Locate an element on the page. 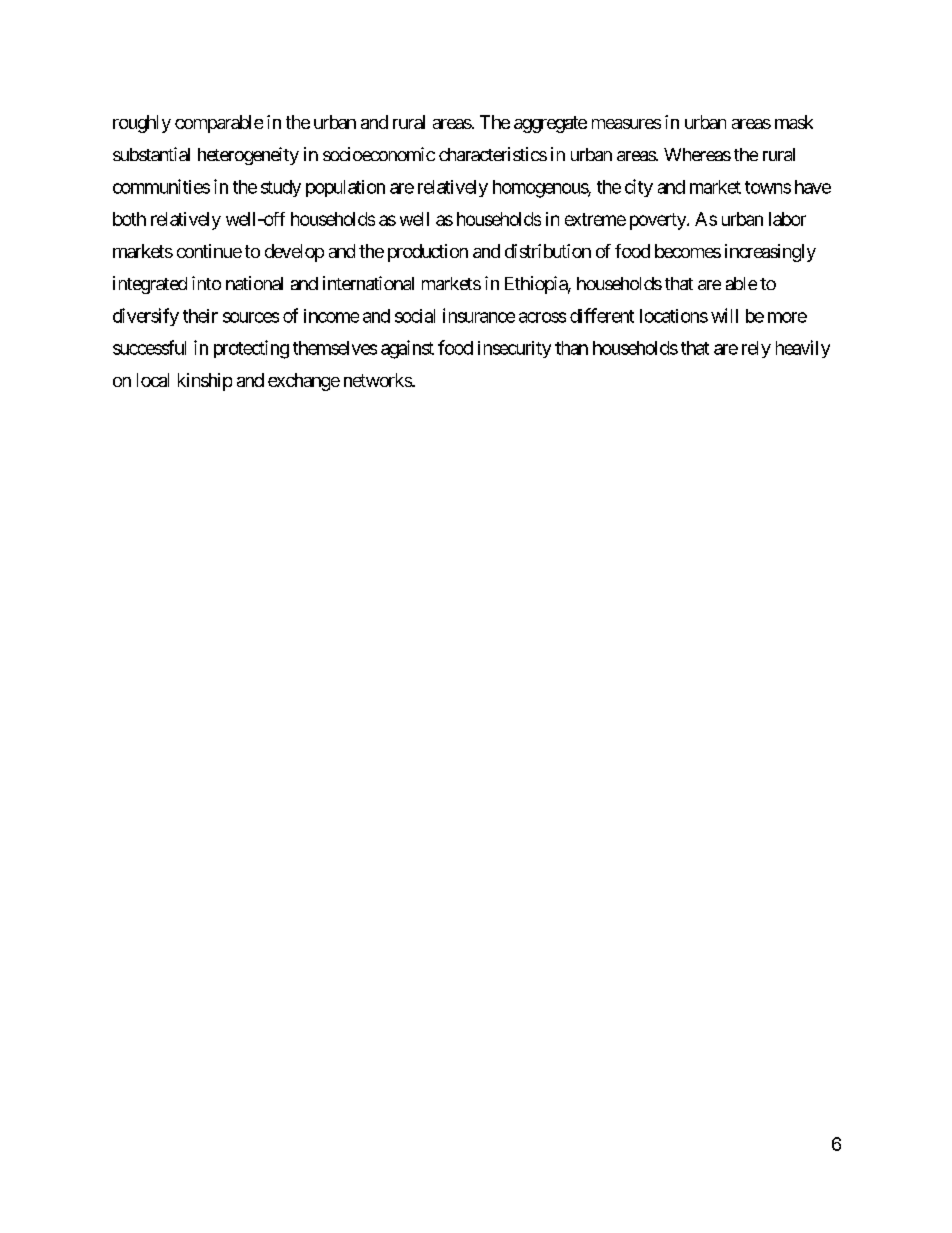 The width and height of the image is (952, 1233). continue is located at coordinates (209, 251).
